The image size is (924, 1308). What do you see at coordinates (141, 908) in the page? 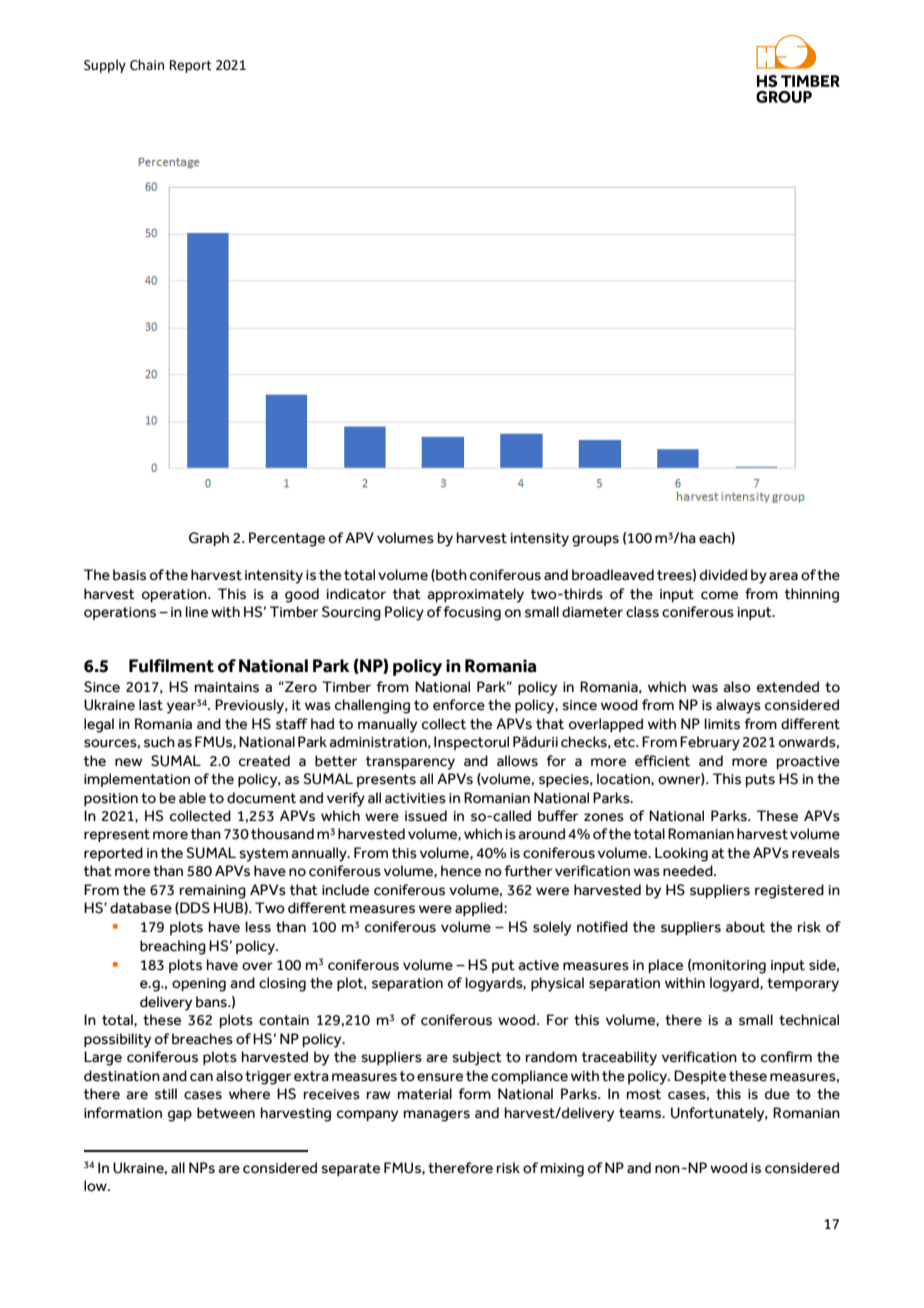
I see `database` at bounding box center [141, 908].
